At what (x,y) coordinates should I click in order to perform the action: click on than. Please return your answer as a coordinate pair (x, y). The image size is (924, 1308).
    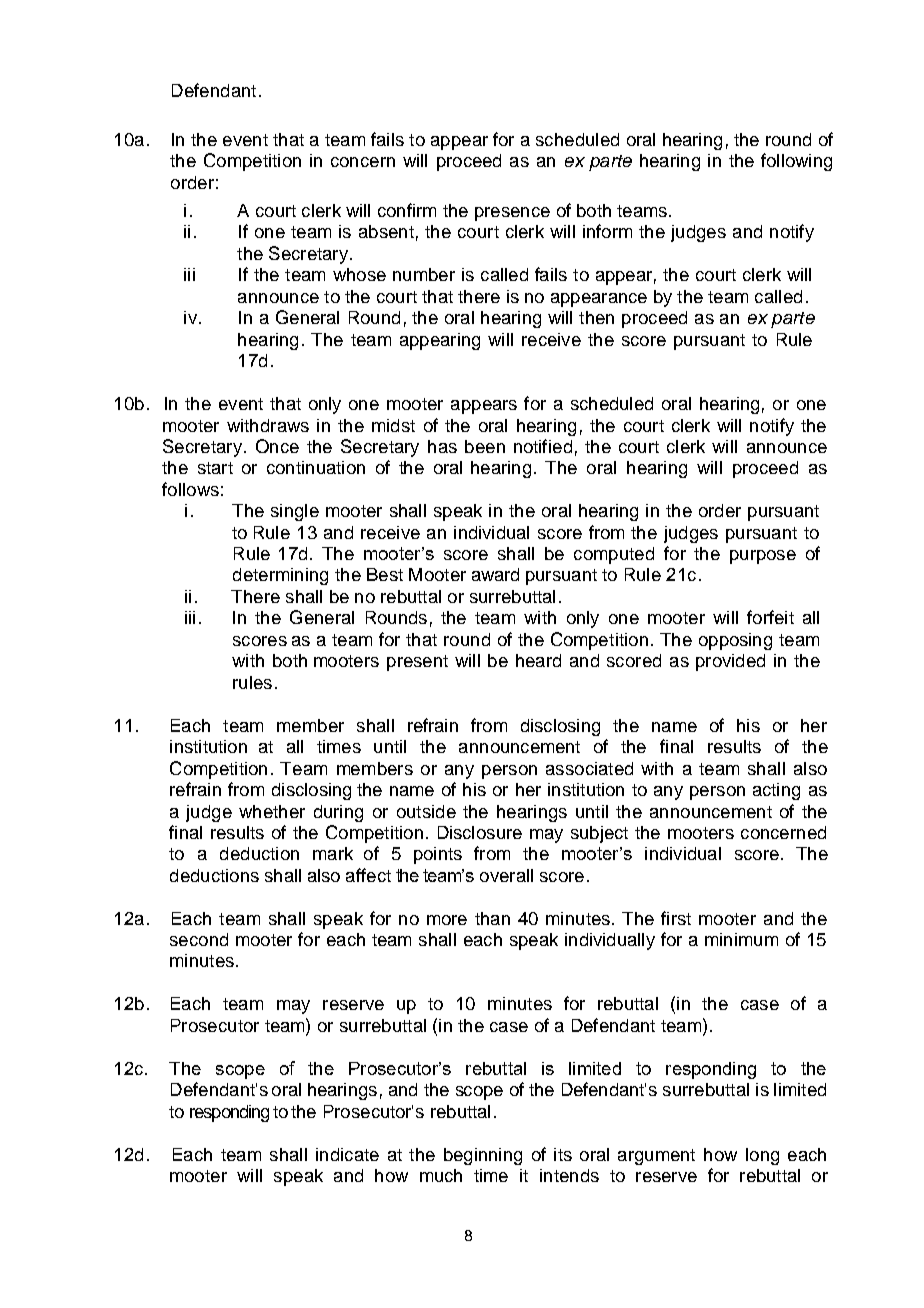
    Looking at the image, I should click on (492, 918).
